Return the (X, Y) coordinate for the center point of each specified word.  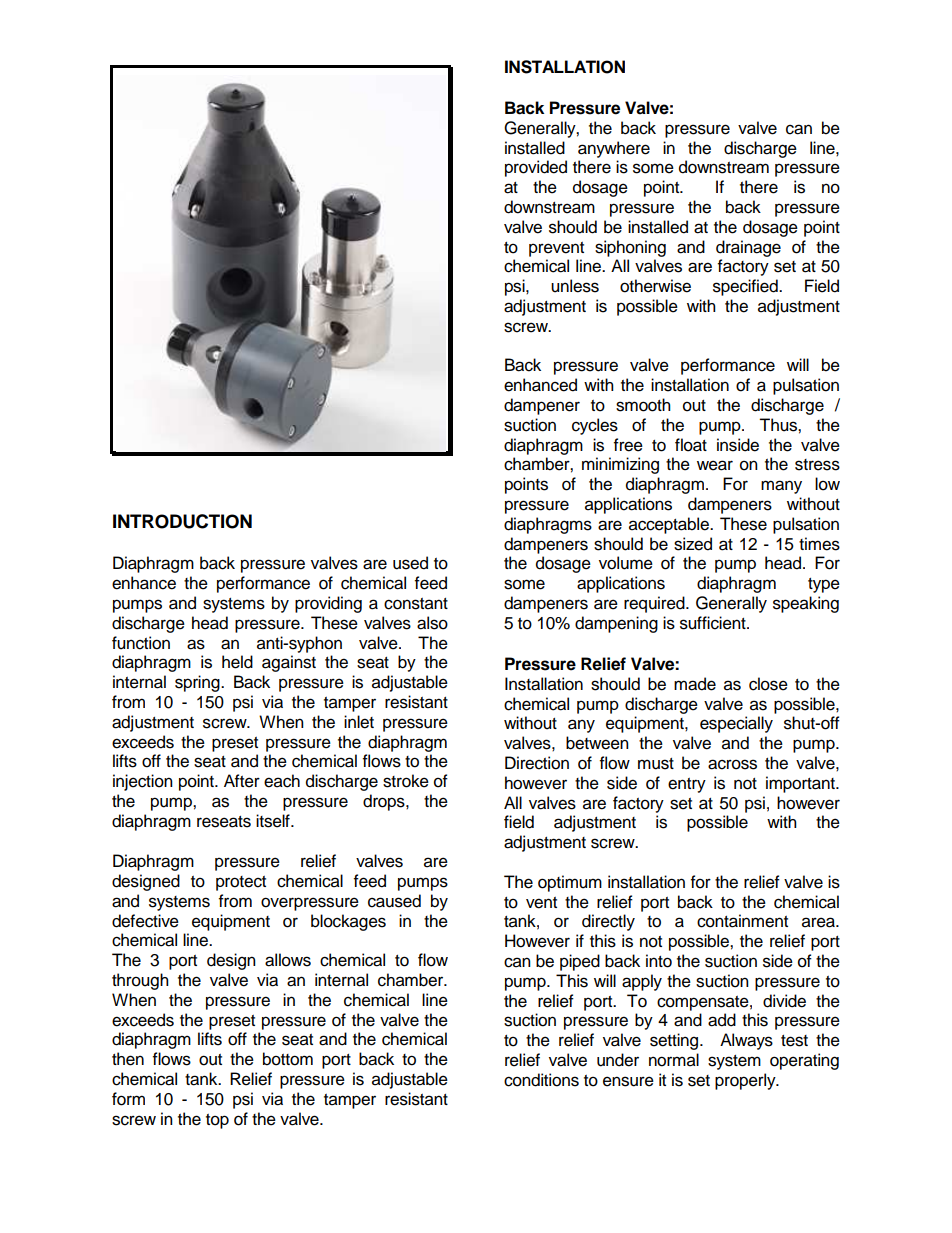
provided (536, 168)
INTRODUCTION (182, 521)
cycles (595, 426)
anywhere (614, 149)
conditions (541, 1080)
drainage (748, 248)
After (242, 781)
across (732, 764)
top (217, 1121)
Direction (537, 763)
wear (715, 465)
